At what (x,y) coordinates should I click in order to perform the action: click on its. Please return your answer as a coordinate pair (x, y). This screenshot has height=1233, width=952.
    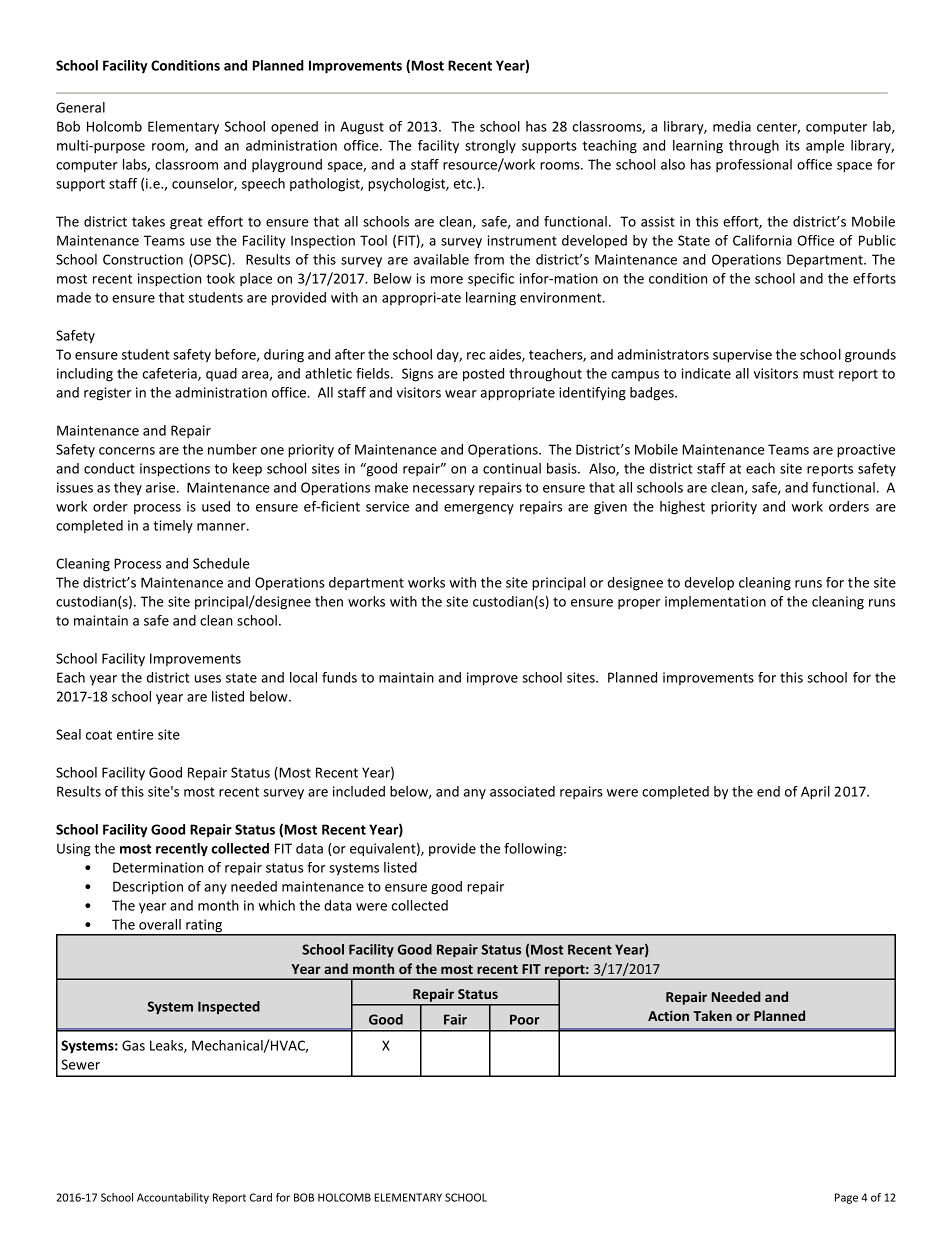
    Looking at the image, I should click on (793, 145).
